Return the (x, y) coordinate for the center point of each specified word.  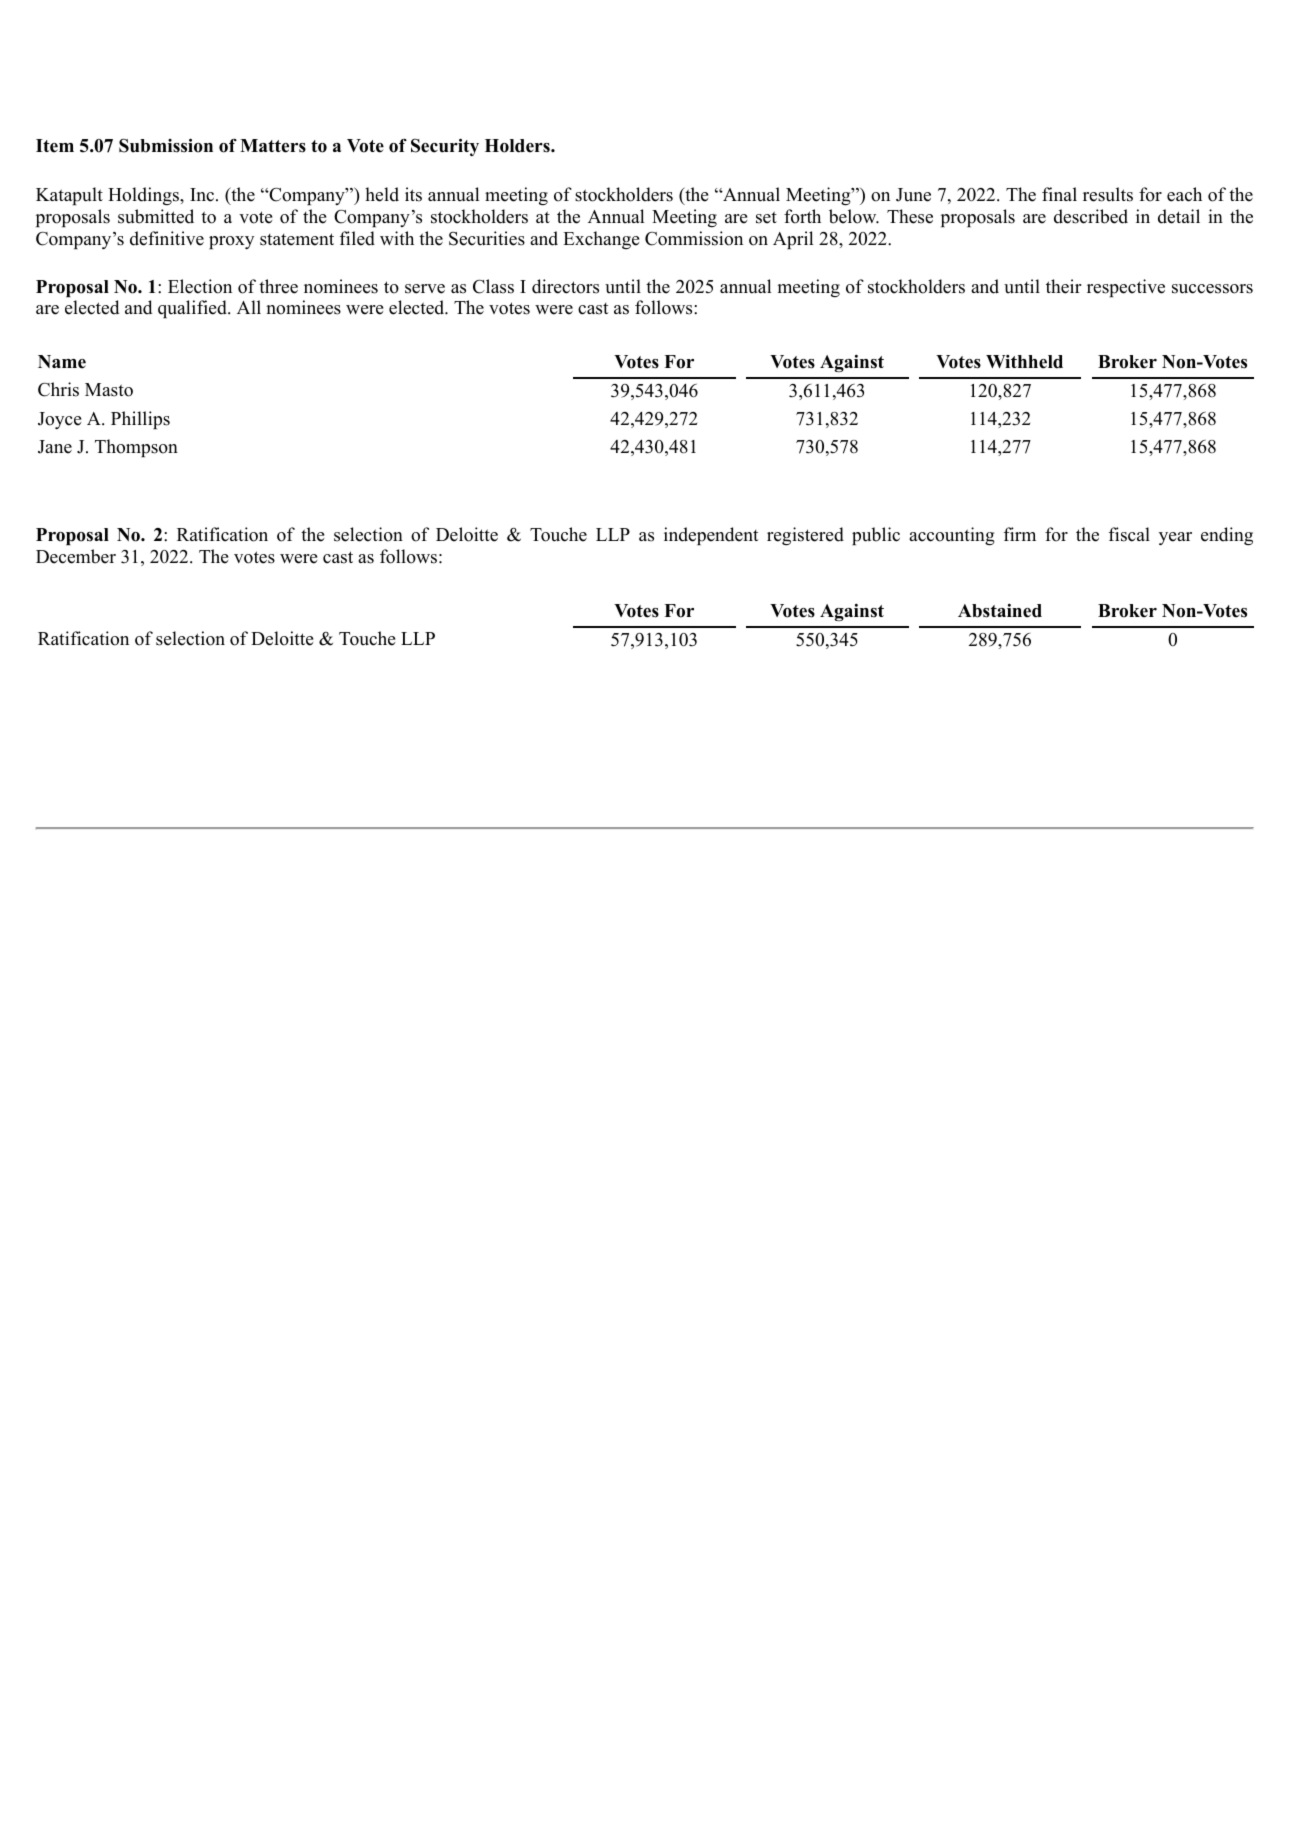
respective (1126, 288)
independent (711, 536)
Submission (166, 145)
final (1059, 194)
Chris (58, 389)
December (76, 556)
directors (565, 286)
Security (445, 147)
